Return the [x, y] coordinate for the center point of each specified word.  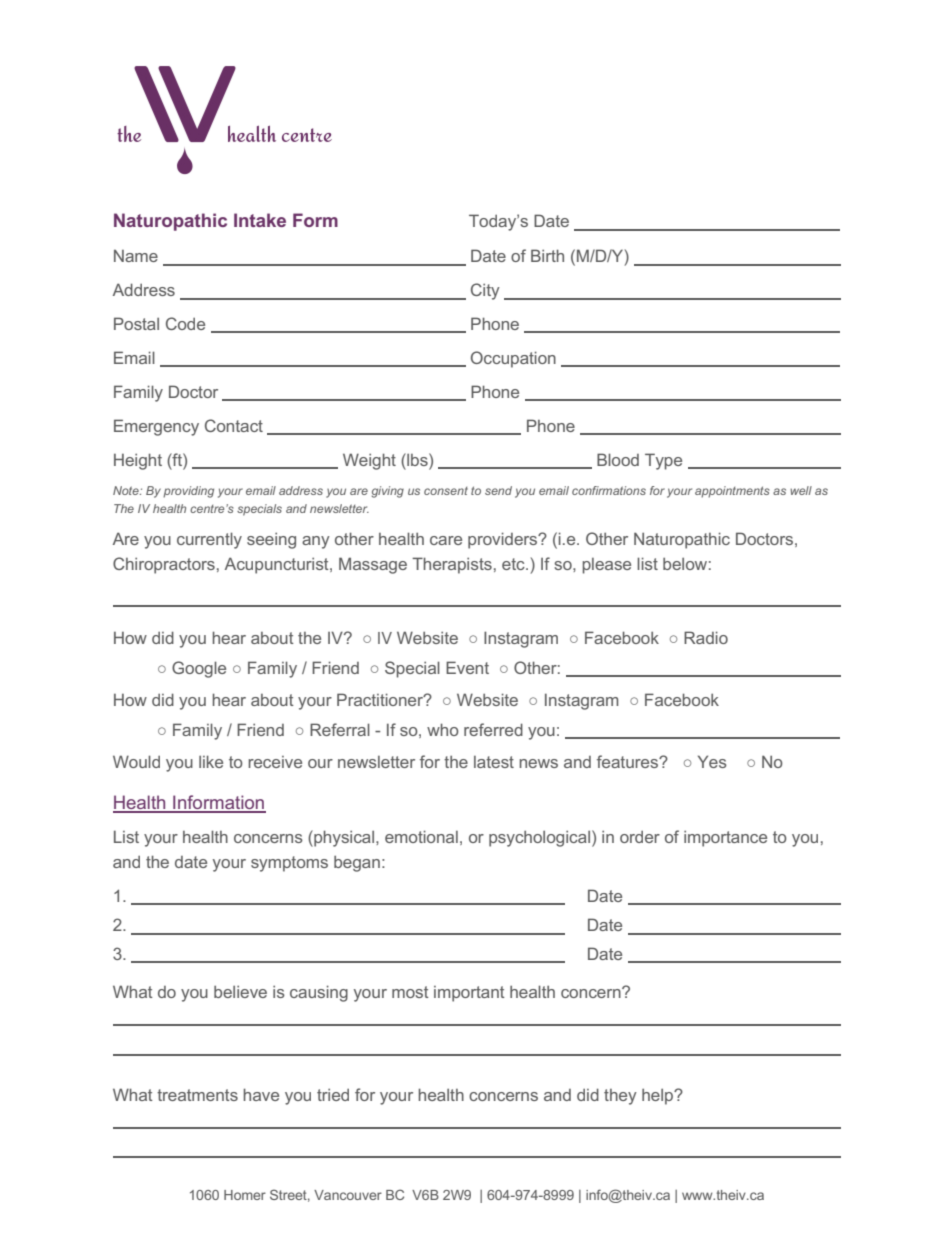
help [659, 1097]
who [443, 729]
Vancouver [348, 1195]
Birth [547, 255]
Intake [260, 220]
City [485, 291]
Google [199, 669]
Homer [245, 1195]
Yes [712, 761]
